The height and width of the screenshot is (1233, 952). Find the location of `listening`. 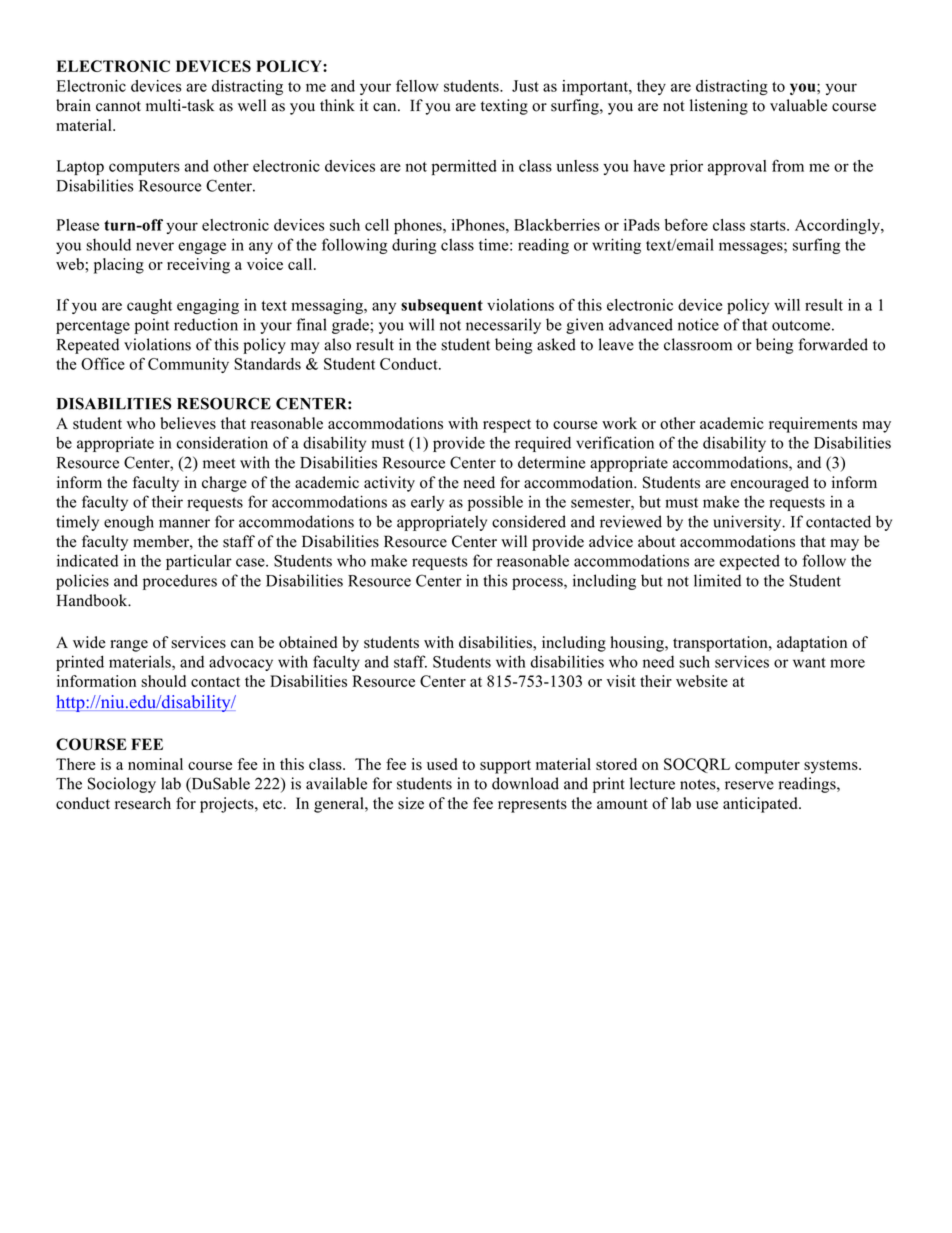

listening is located at coordinates (719, 107).
